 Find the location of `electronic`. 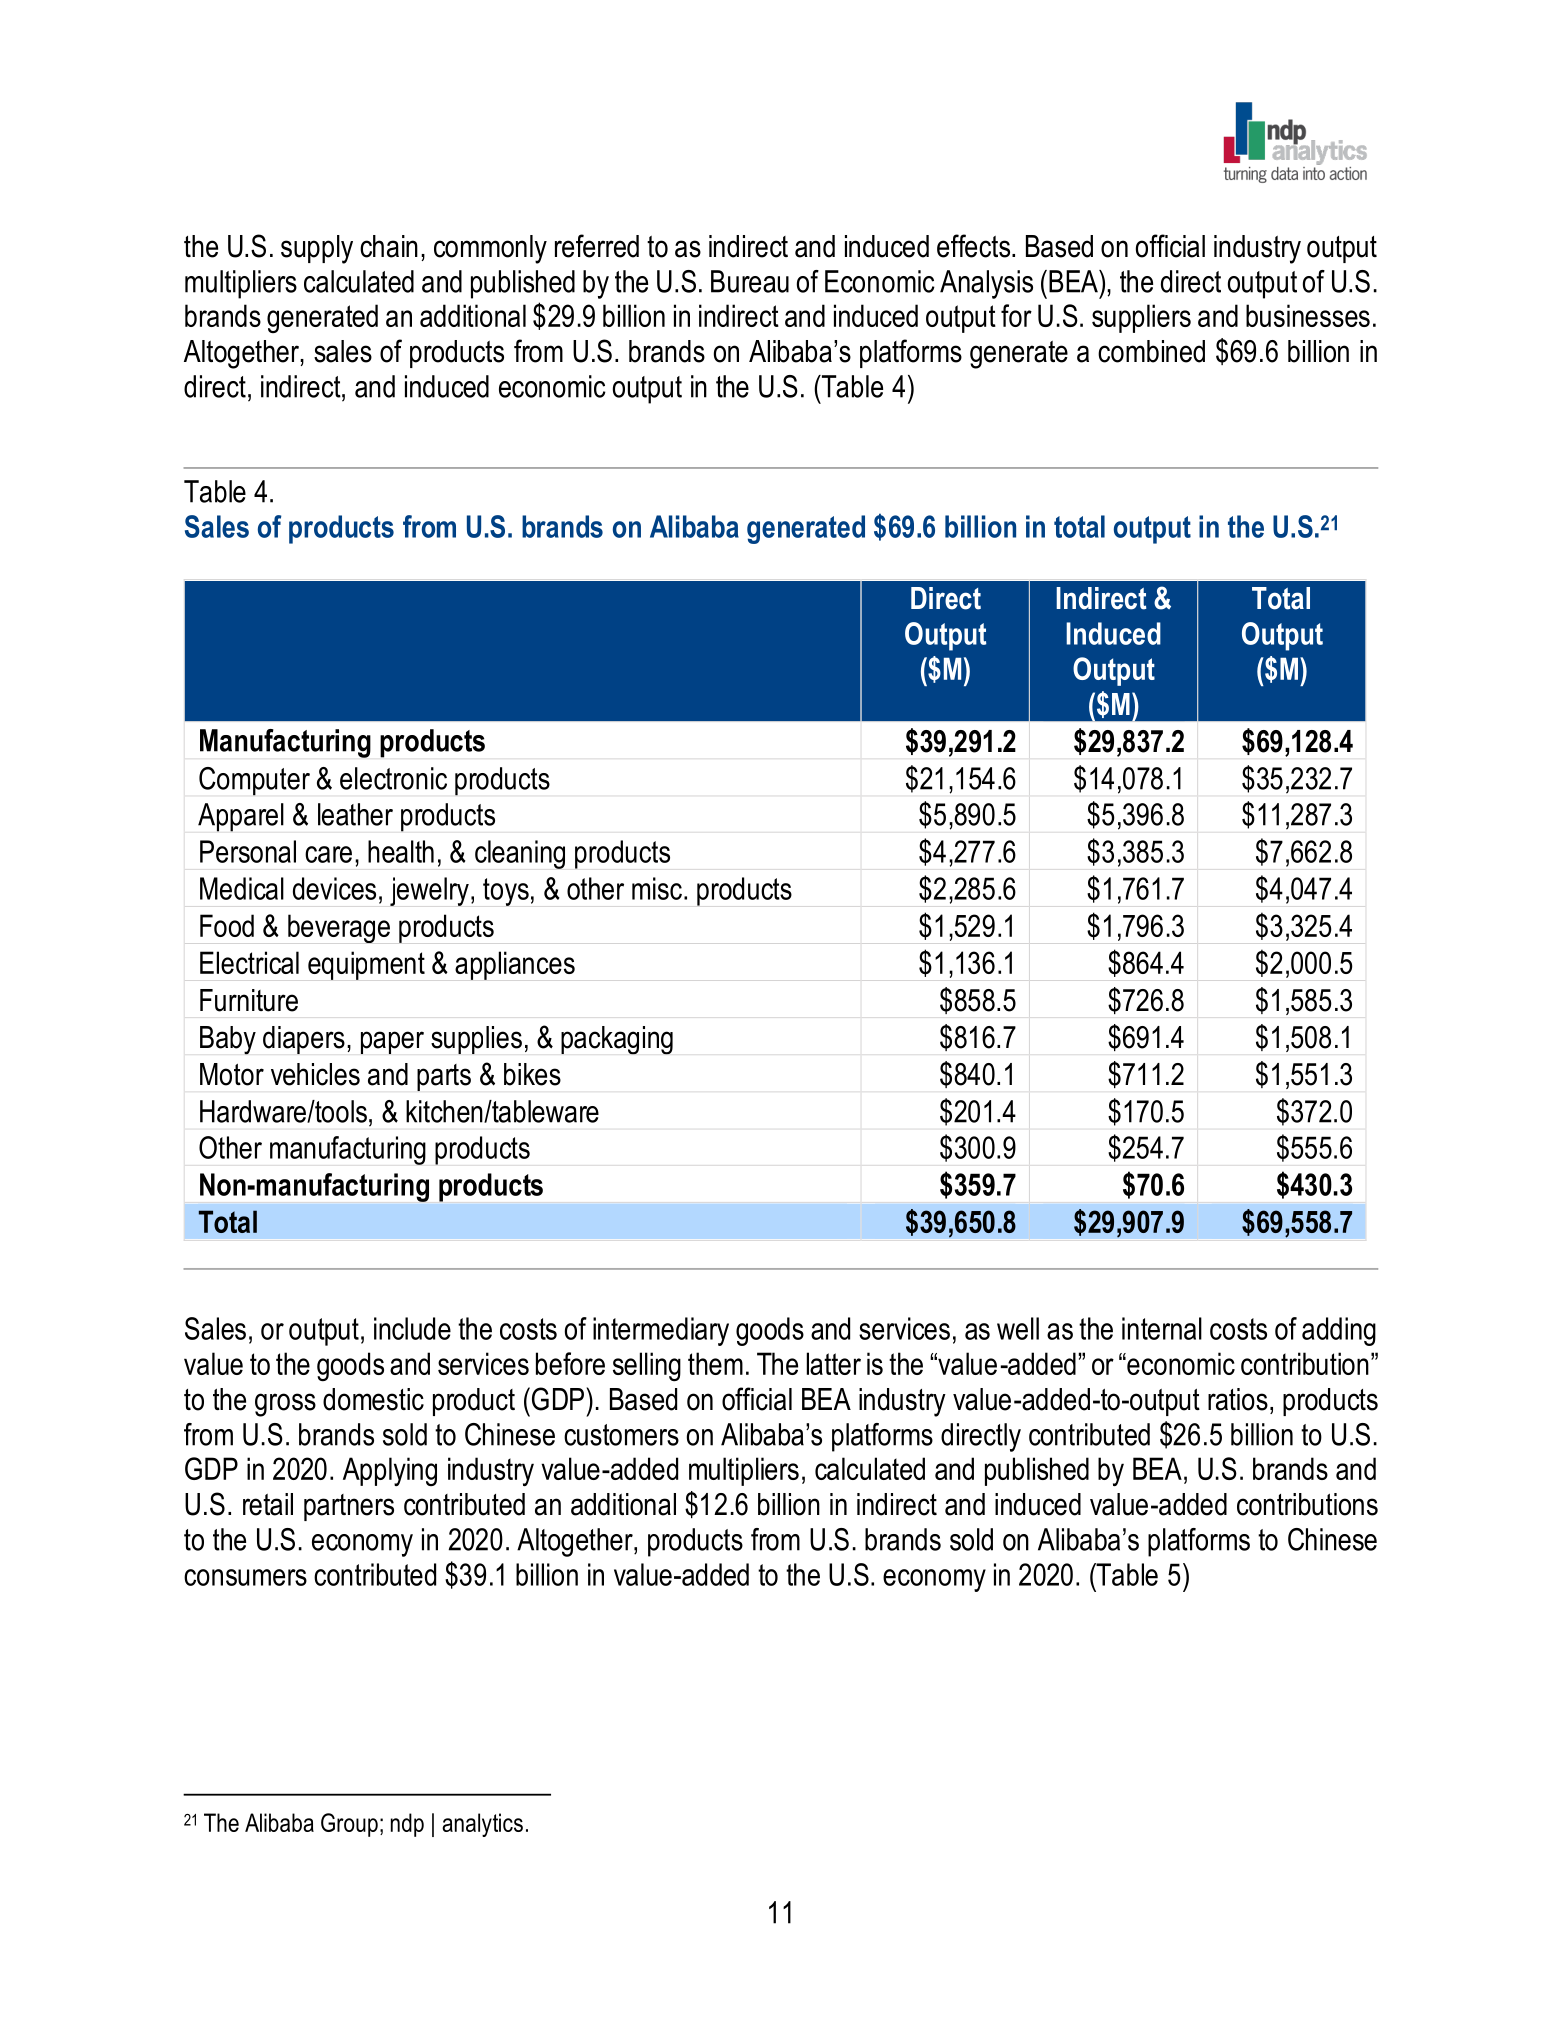

electronic is located at coordinates (393, 778).
